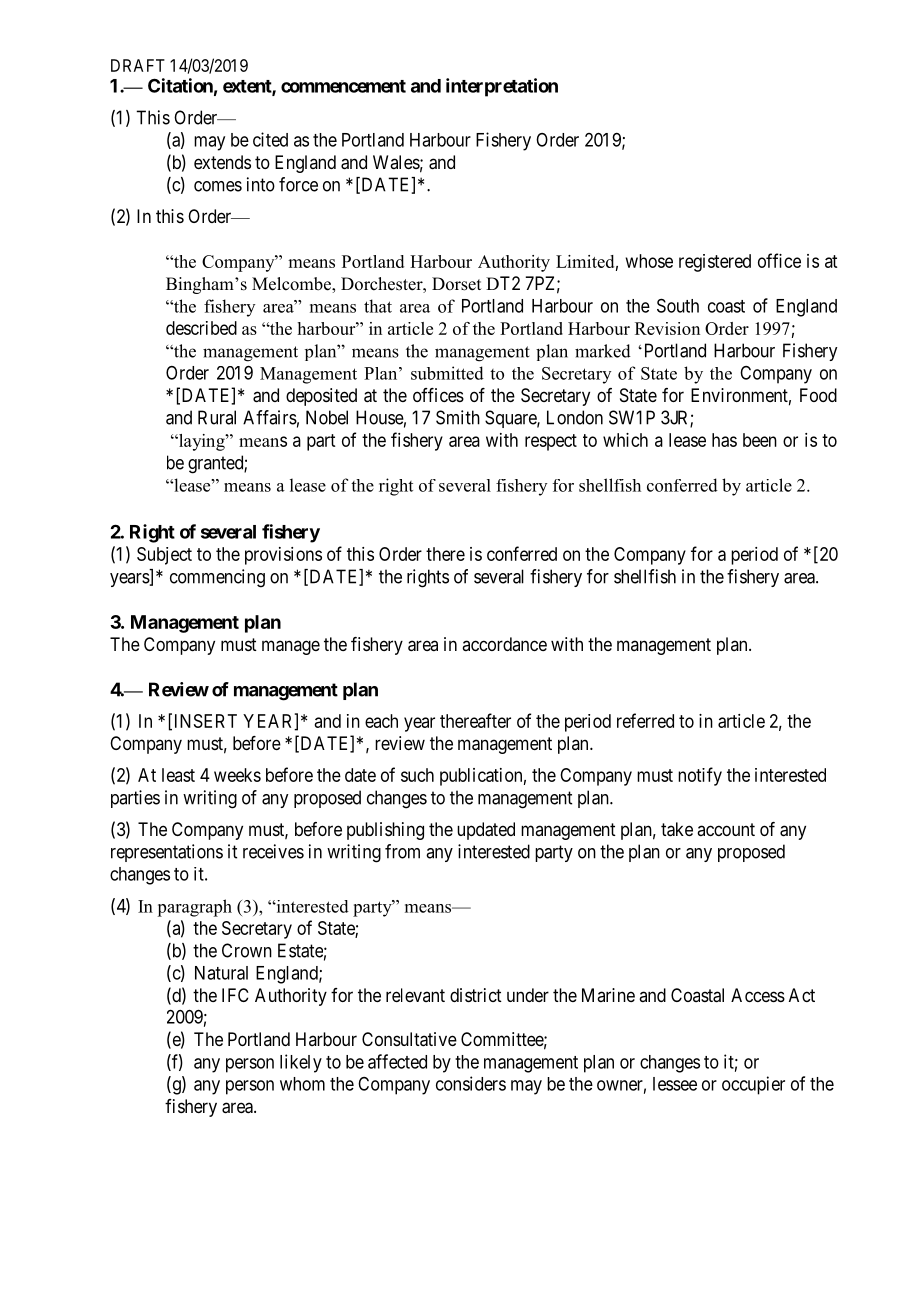 This screenshot has width=924, height=1308. I want to click on cited, so click(270, 139).
